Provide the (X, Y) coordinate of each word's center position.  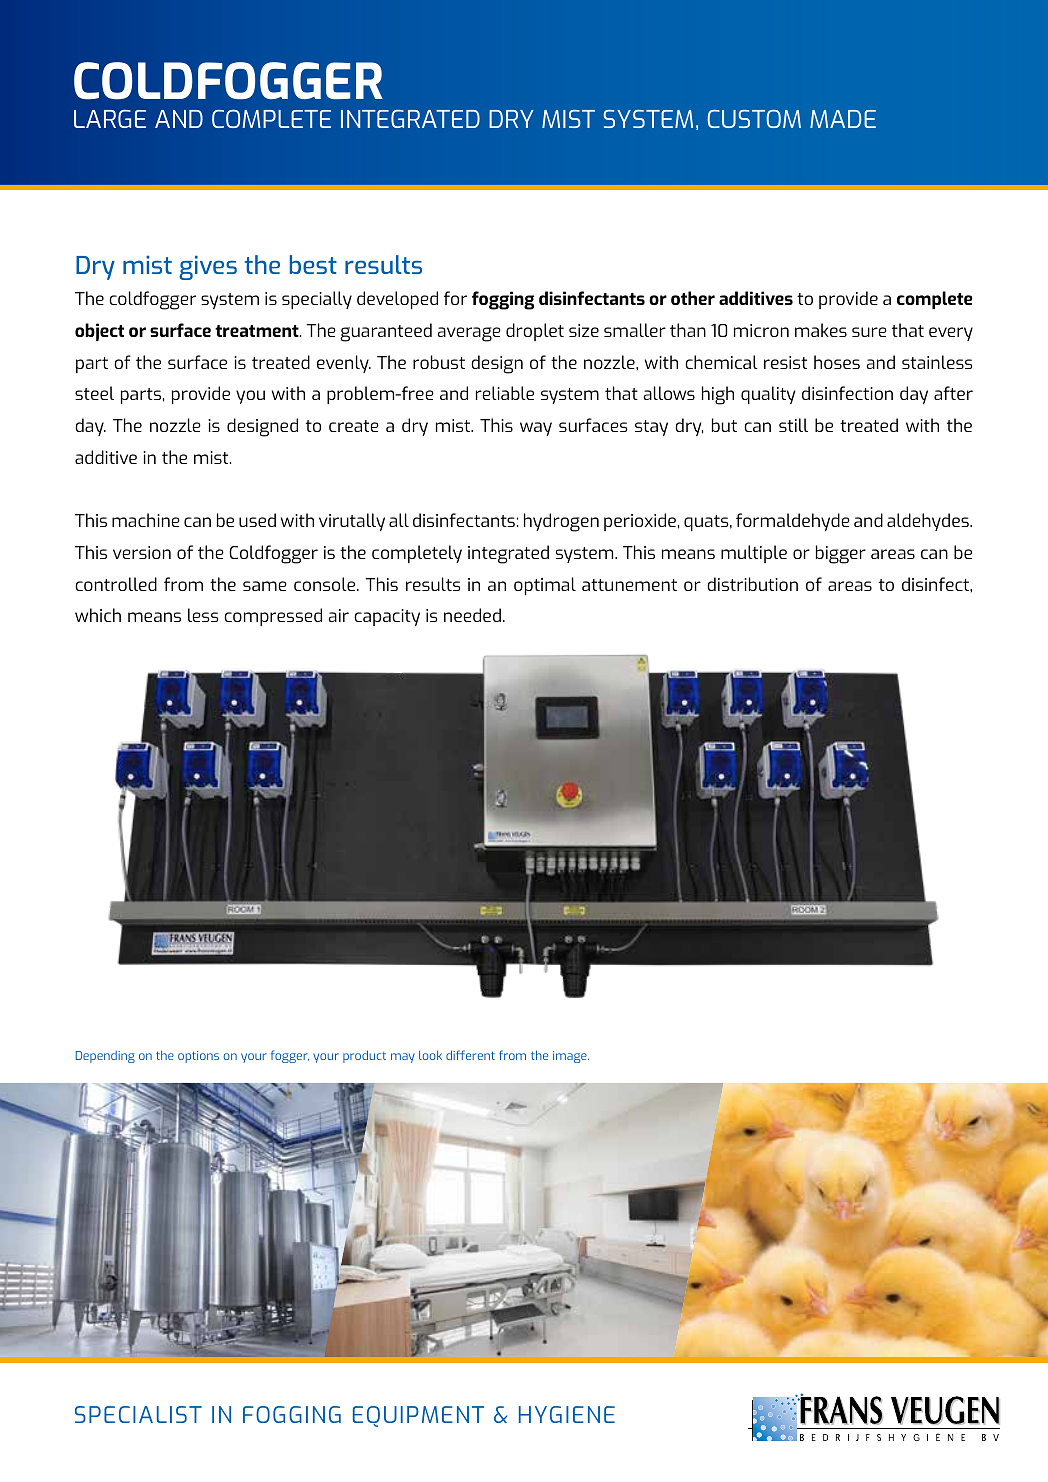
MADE (843, 119)
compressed (273, 617)
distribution (752, 584)
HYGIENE (567, 1414)
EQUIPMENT (418, 1416)
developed (397, 300)
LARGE (110, 118)
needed (472, 615)
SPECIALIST (138, 1414)
